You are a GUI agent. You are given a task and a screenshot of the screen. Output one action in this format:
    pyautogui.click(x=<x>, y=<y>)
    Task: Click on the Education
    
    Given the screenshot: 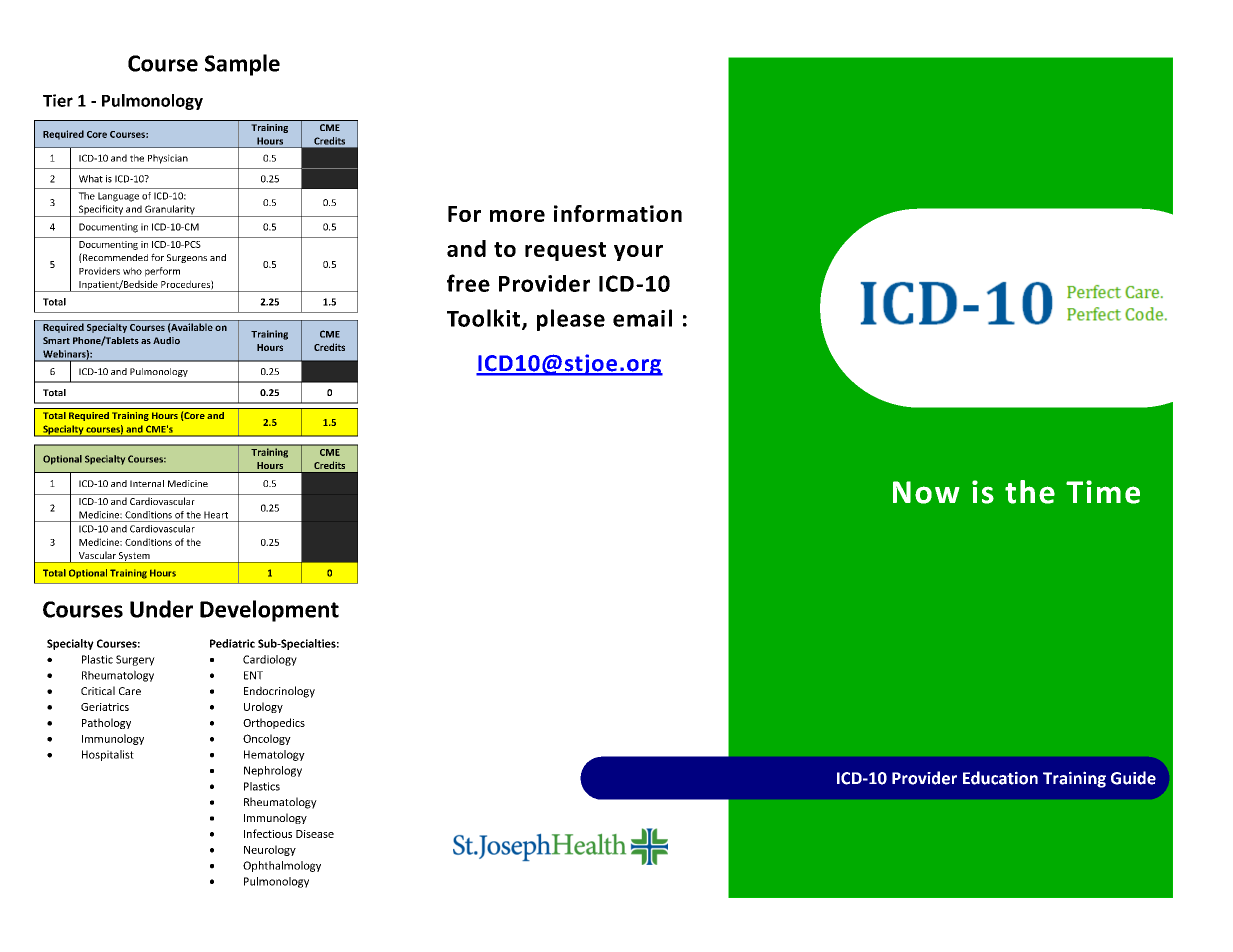 What is the action you would take?
    pyautogui.click(x=1000, y=778)
